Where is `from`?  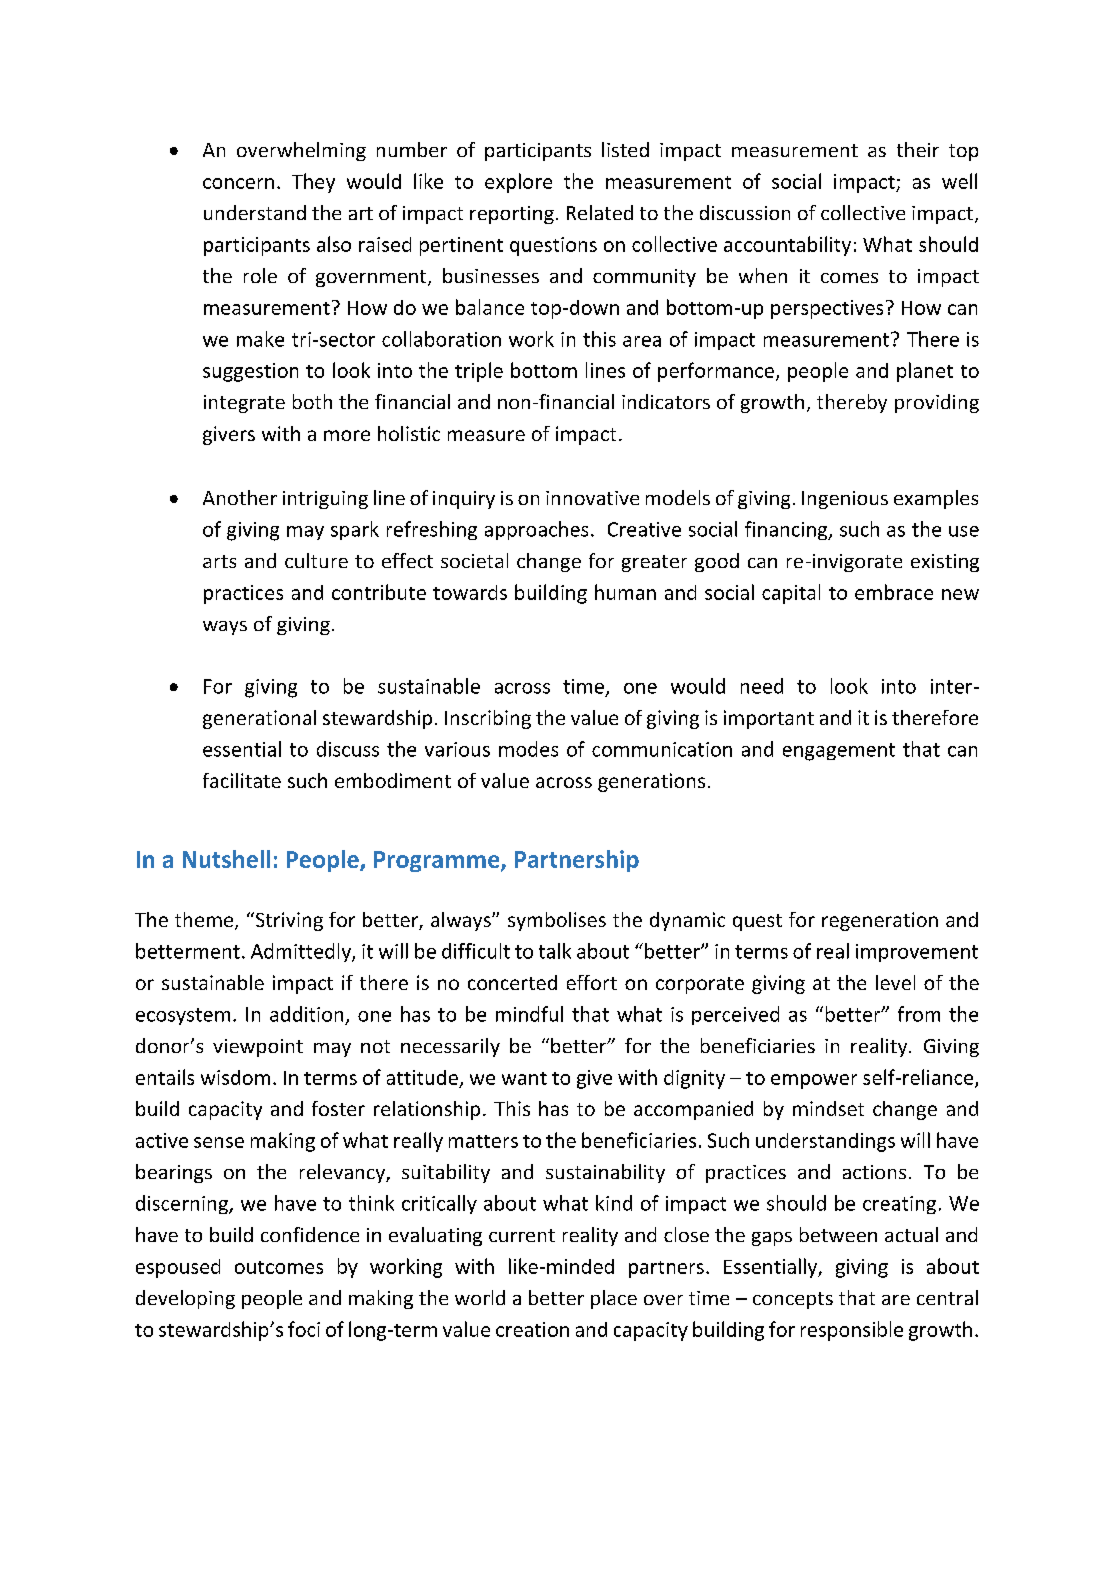
from is located at coordinates (919, 1014).
